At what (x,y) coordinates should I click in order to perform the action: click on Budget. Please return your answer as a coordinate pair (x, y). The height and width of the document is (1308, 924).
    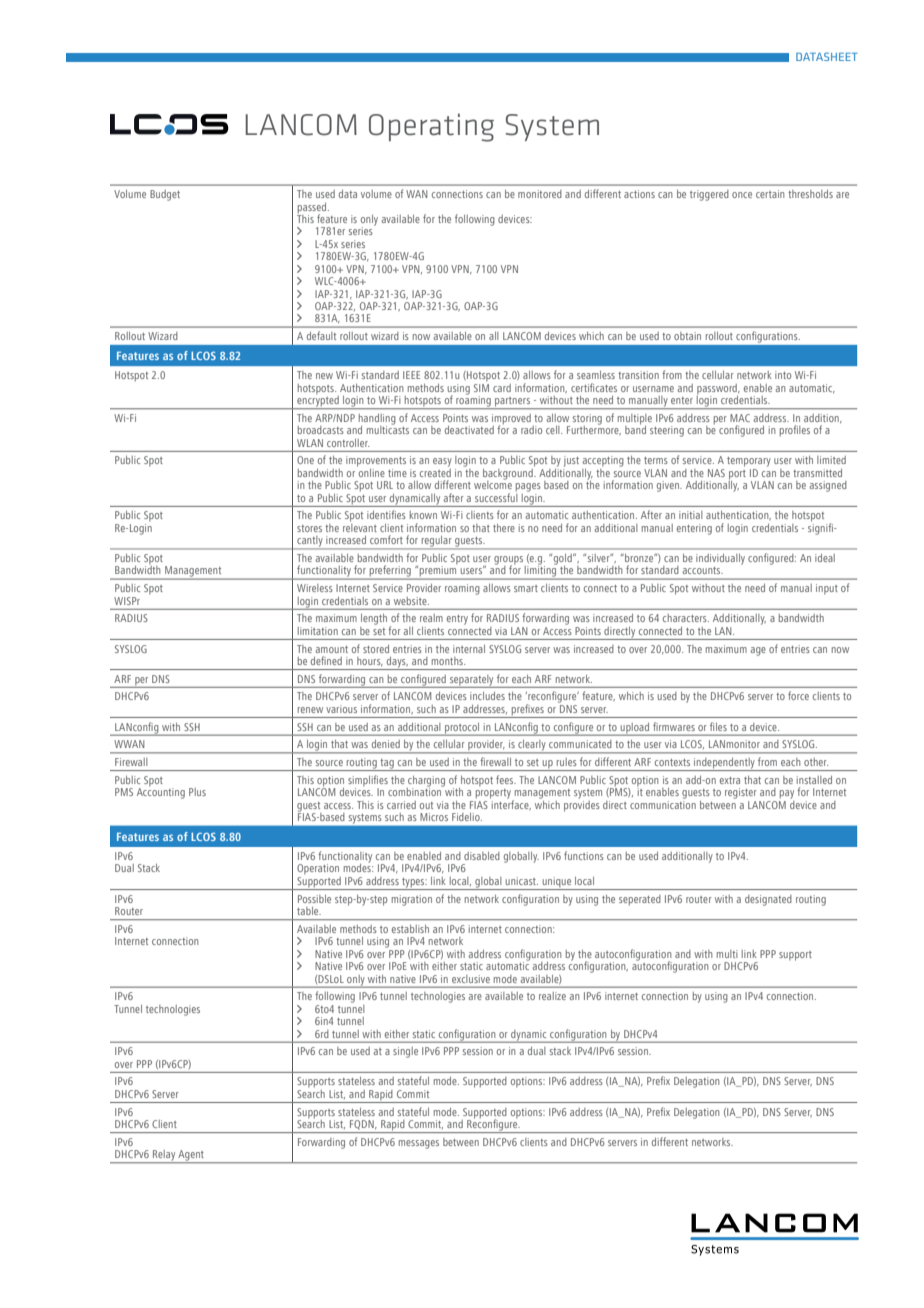
    Looking at the image, I should click on (165, 195).
